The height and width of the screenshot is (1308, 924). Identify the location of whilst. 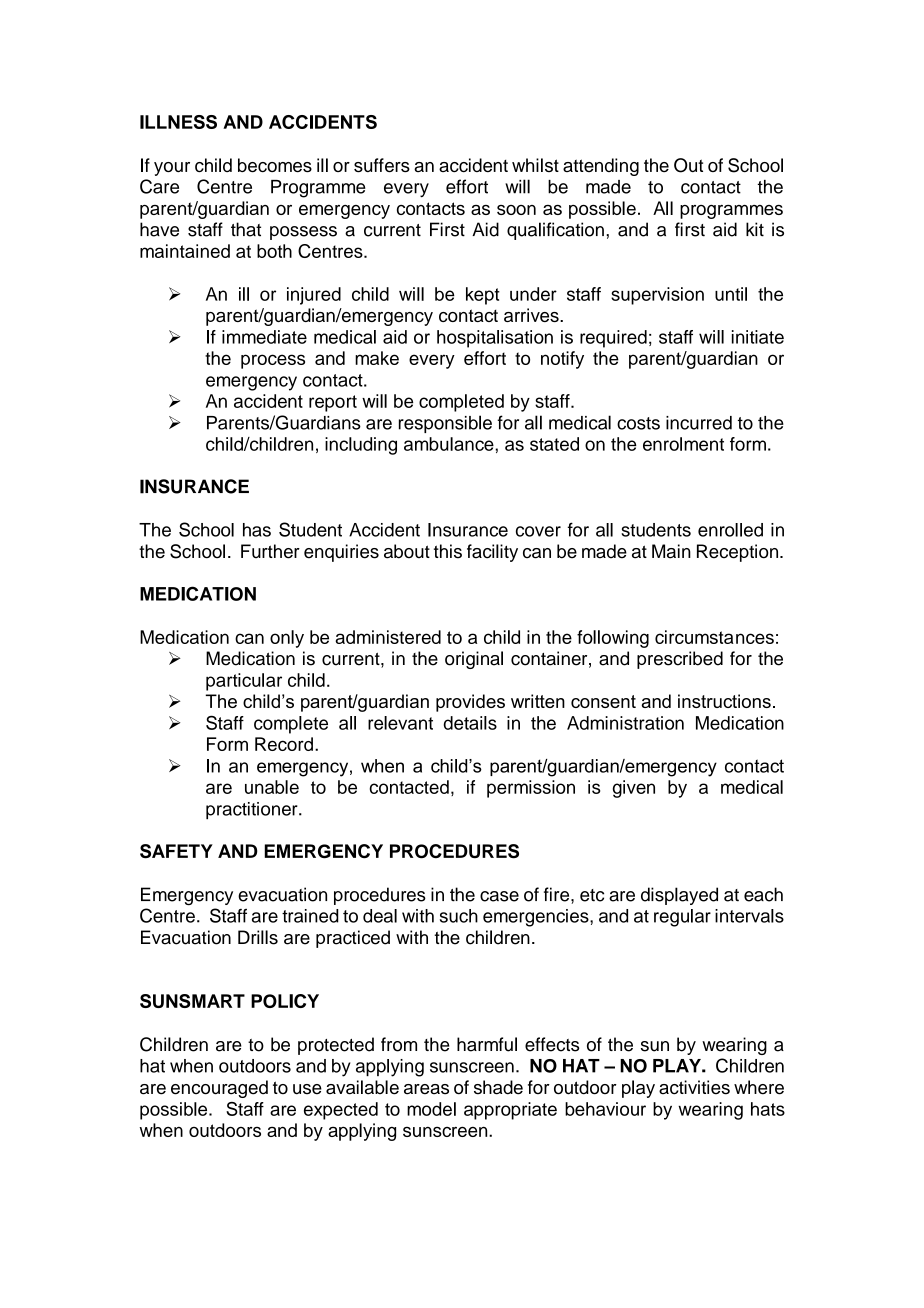
(535, 165).
